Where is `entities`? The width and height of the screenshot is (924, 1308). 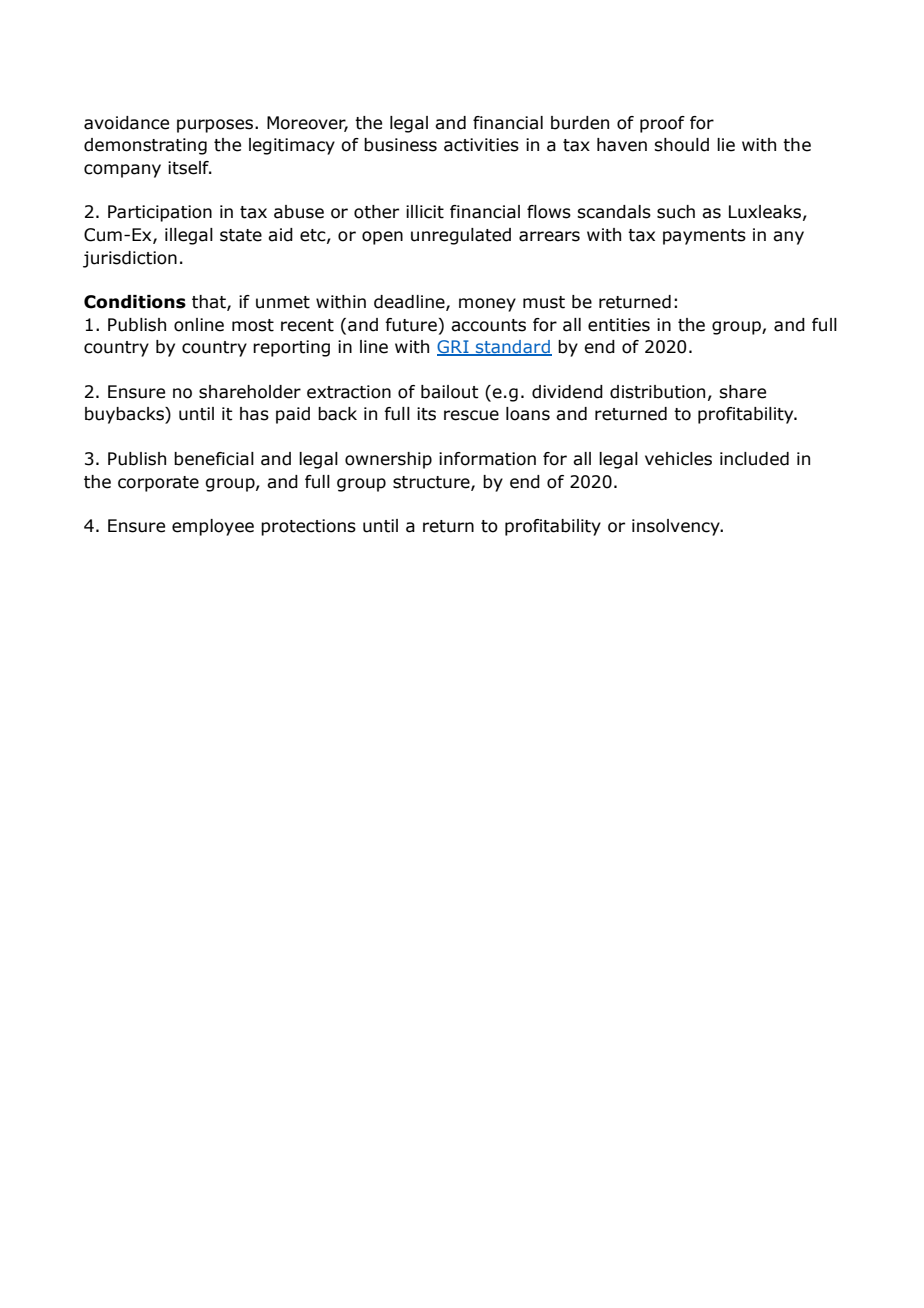
entities is located at coordinates (619, 325).
